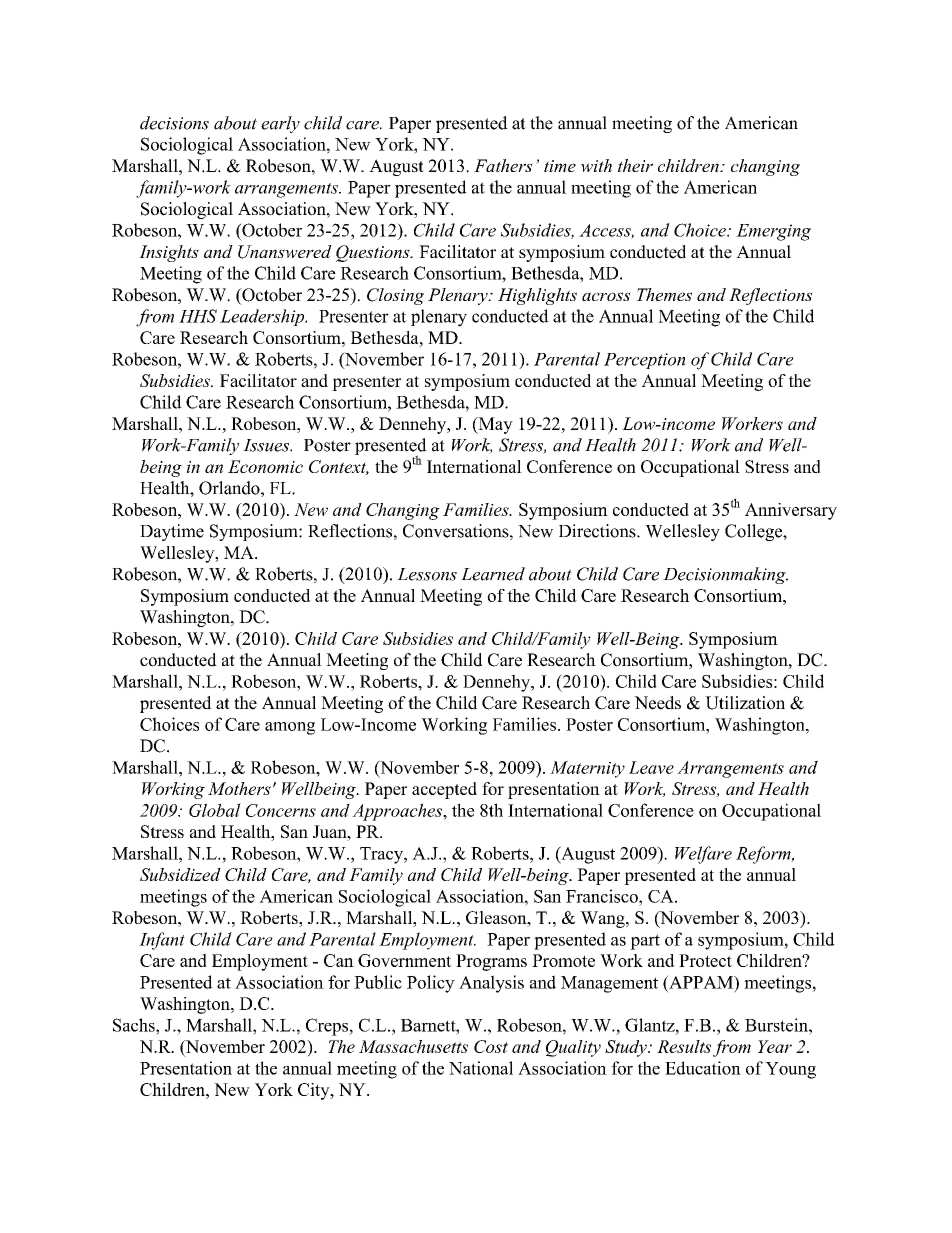 This image has width=952, height=1233. What do you see at coordinates (651, 767) in the image?
I see `Leave` at bounding box center [651, 767].
